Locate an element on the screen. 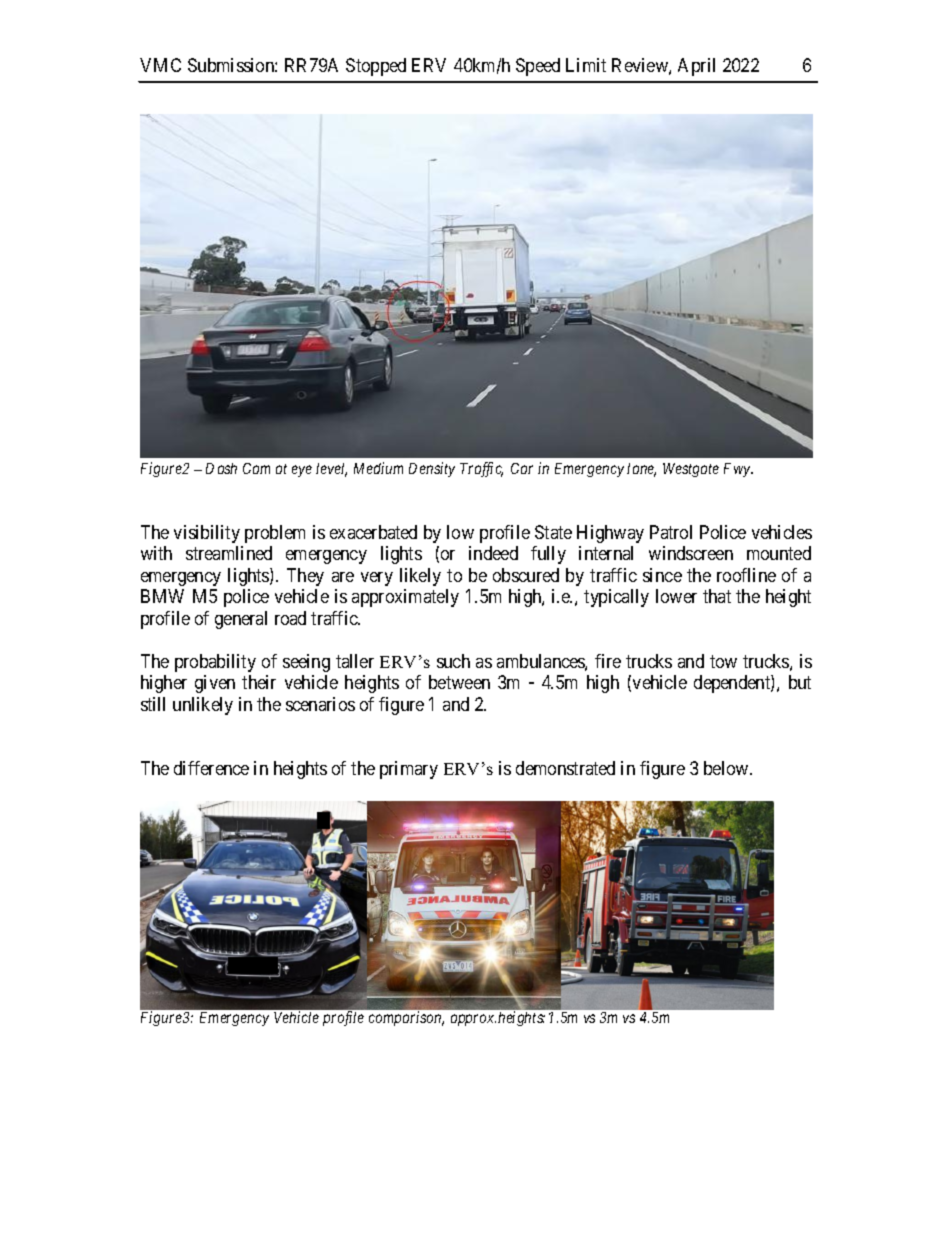 The height and width of the screenshot is (1233, 952). difference is located at coordinates (211, 768).
